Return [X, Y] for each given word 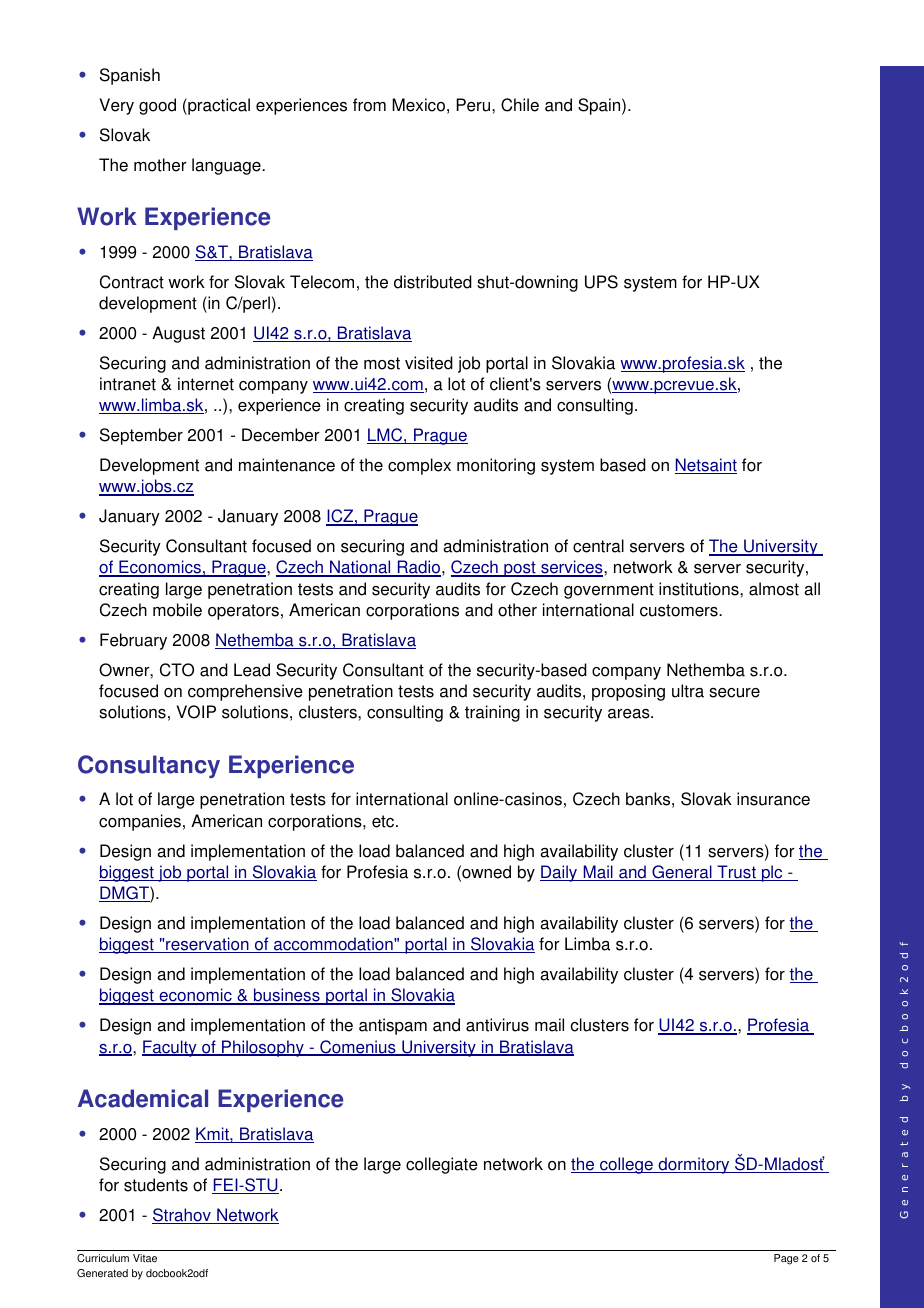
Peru [474, 105]
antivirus [497, 1025]
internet [206, 384]
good [157, 106]
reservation [207, 945]
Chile [520, 105]
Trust [736, 873]
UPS [601, 282]
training [492, 713]
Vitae [145, 1258]
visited [429, 363]
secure [734, 693]
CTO [177, 670]
